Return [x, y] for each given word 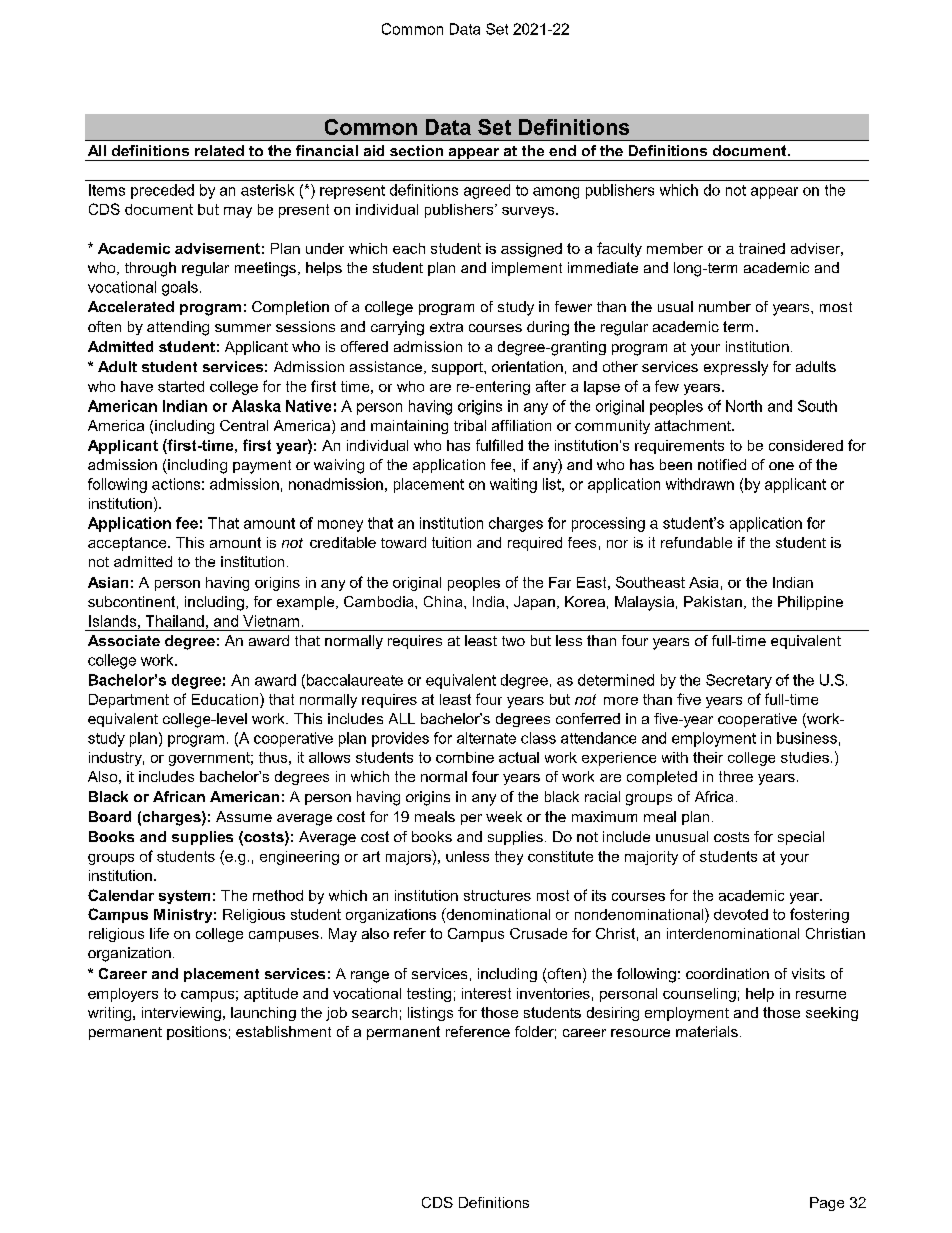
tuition [451, 542]
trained [762, 248]
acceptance [128, 544]
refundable [696, 542]
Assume [244, 816]
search [374, 1012]
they [509, 858]
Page [827, 1204]
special [801, 838]
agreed [487, 191]
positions [197, 1033]
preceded [162, 191]
